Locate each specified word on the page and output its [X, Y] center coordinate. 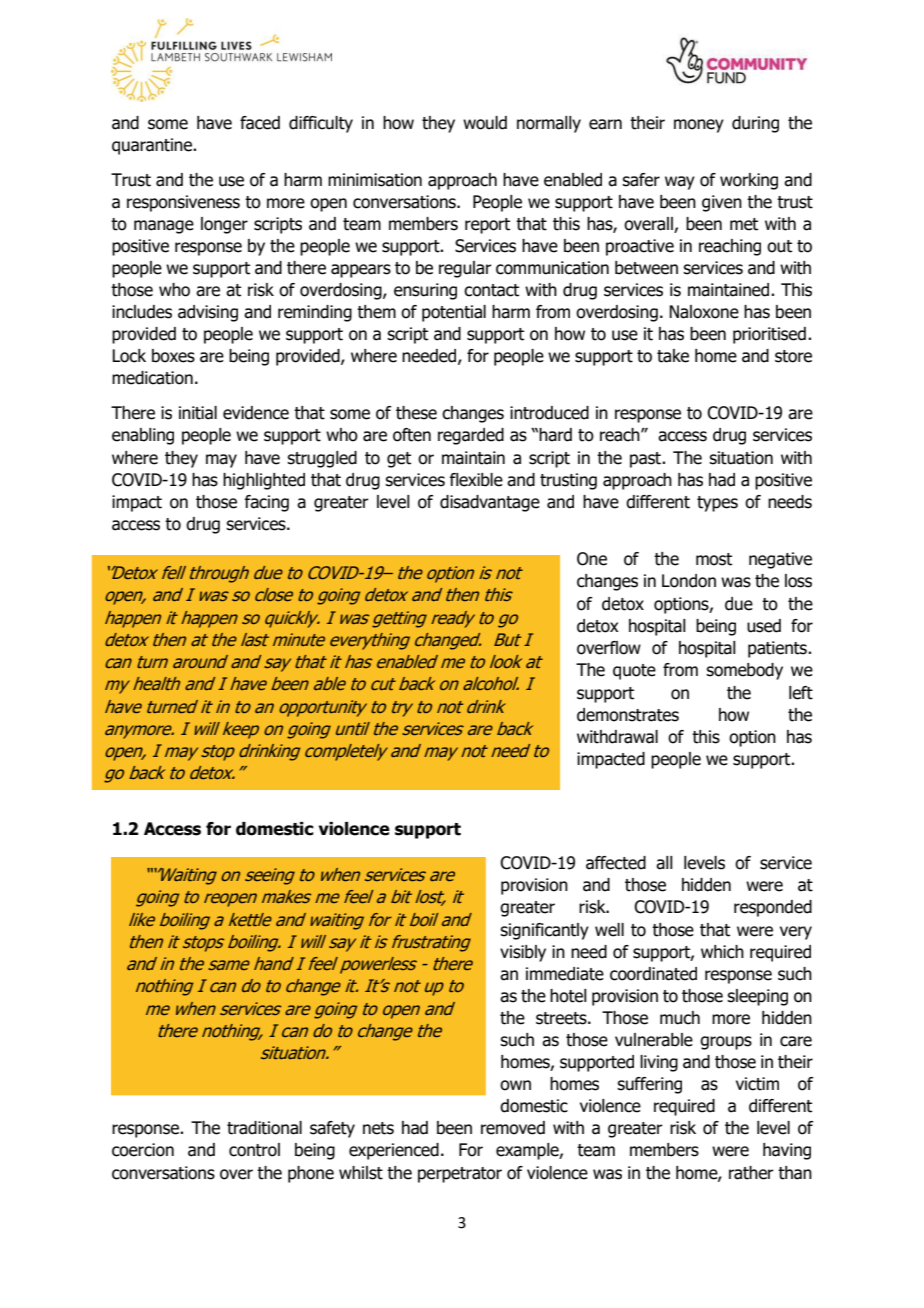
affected [616, 863]
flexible [476, 480]
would [485, 123]
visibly [523, 953]
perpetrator [460, 1175]
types [717, 504]
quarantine [153, 146]
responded [773, 908]
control [254, 1150]
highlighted [264, 481]
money [699, 126]
